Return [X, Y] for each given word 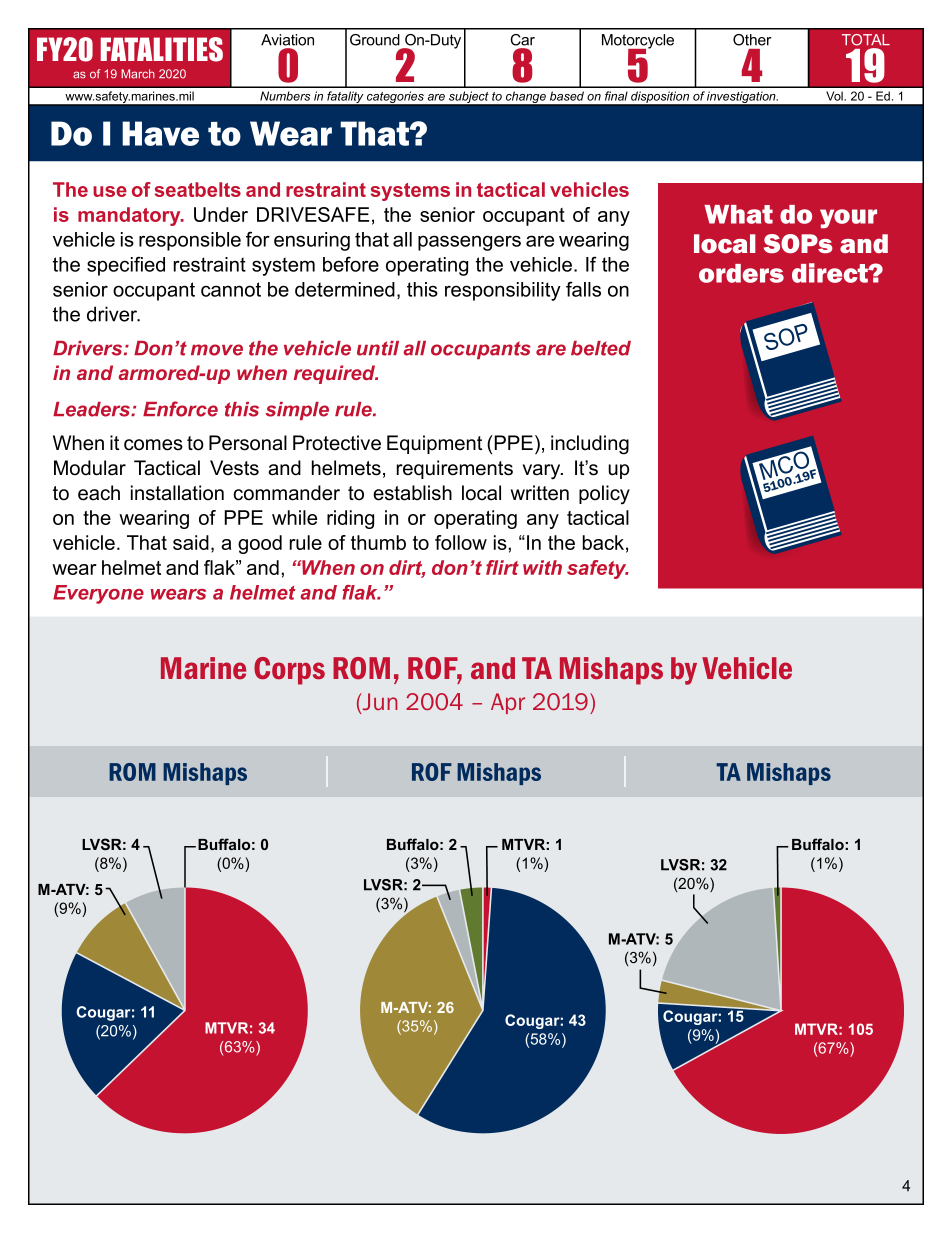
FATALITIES [162, 49]
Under [221, 214]
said [191, 542]
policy [604, 495]
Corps [289, 671]
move [217, 350]
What [738, 214]
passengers [469, 243]
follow [461, 542]
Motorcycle [638, 42]
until [378, 348]
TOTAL [866, 40]
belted [601, 348]
